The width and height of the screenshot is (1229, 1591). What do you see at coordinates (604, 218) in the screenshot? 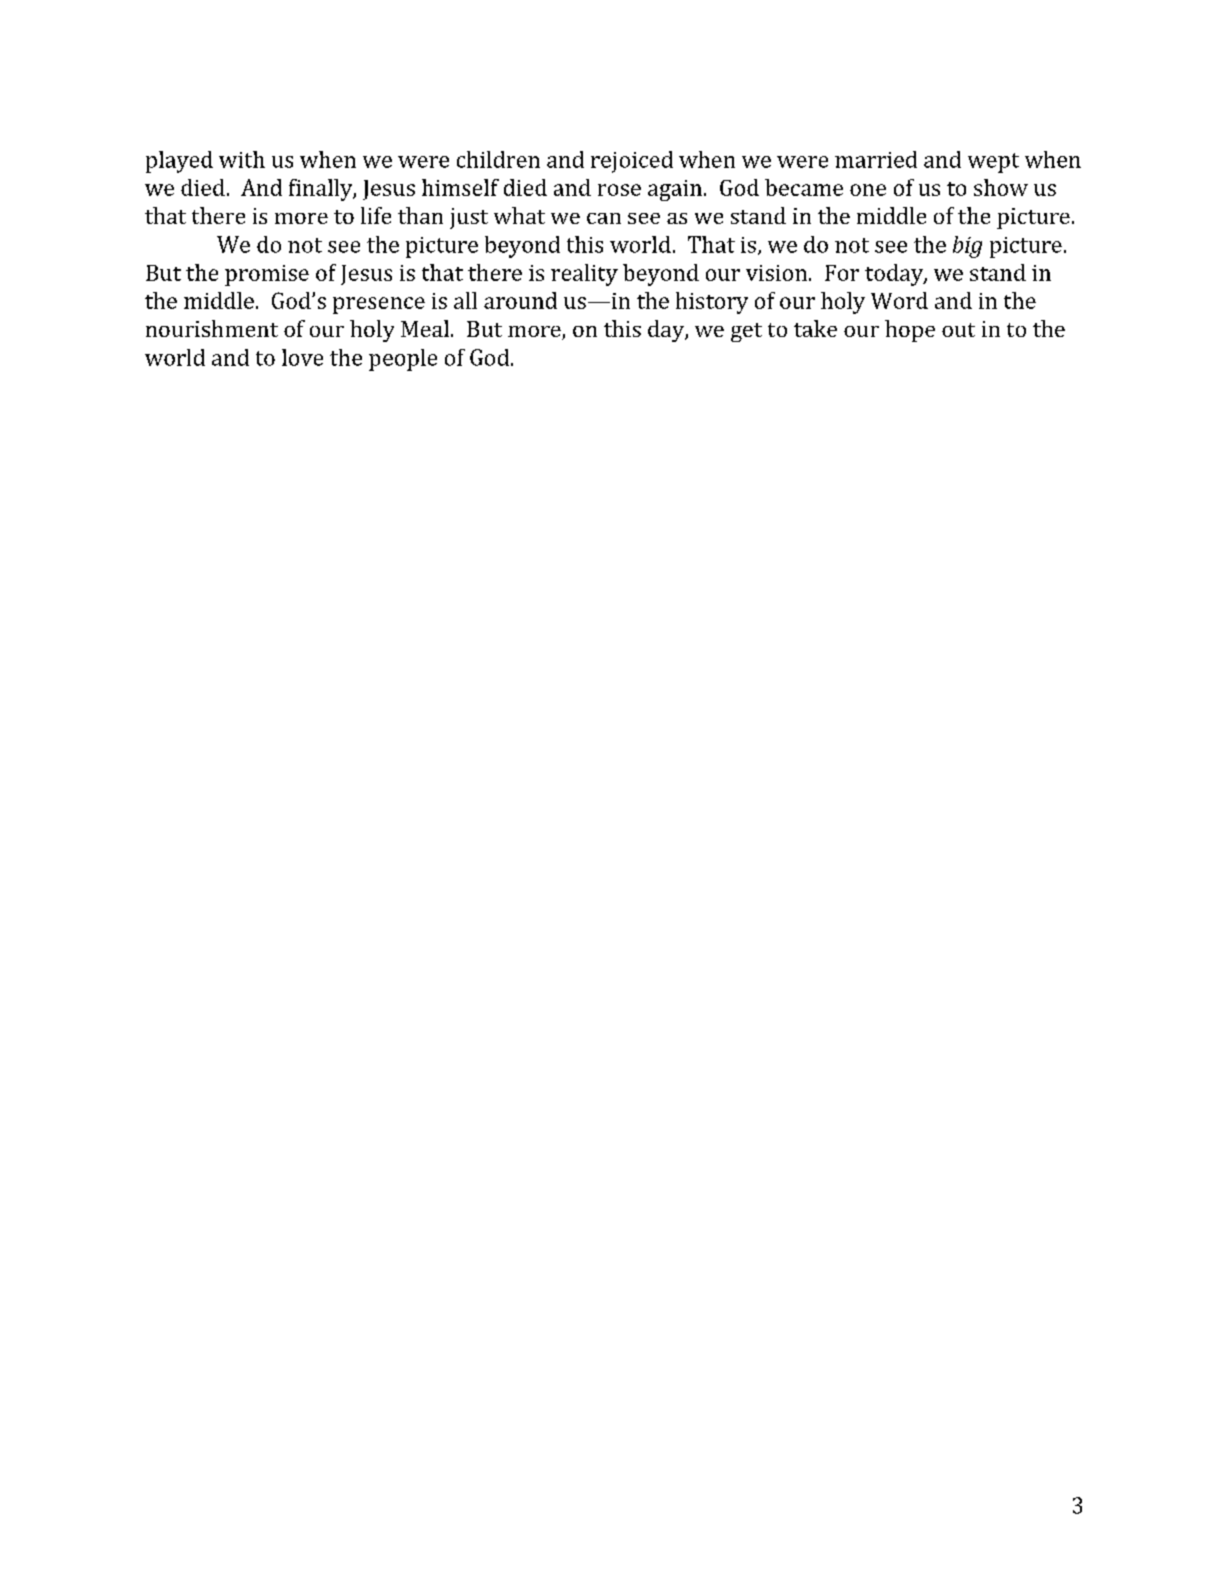
I see `can` at bounding box center [604, 218].
